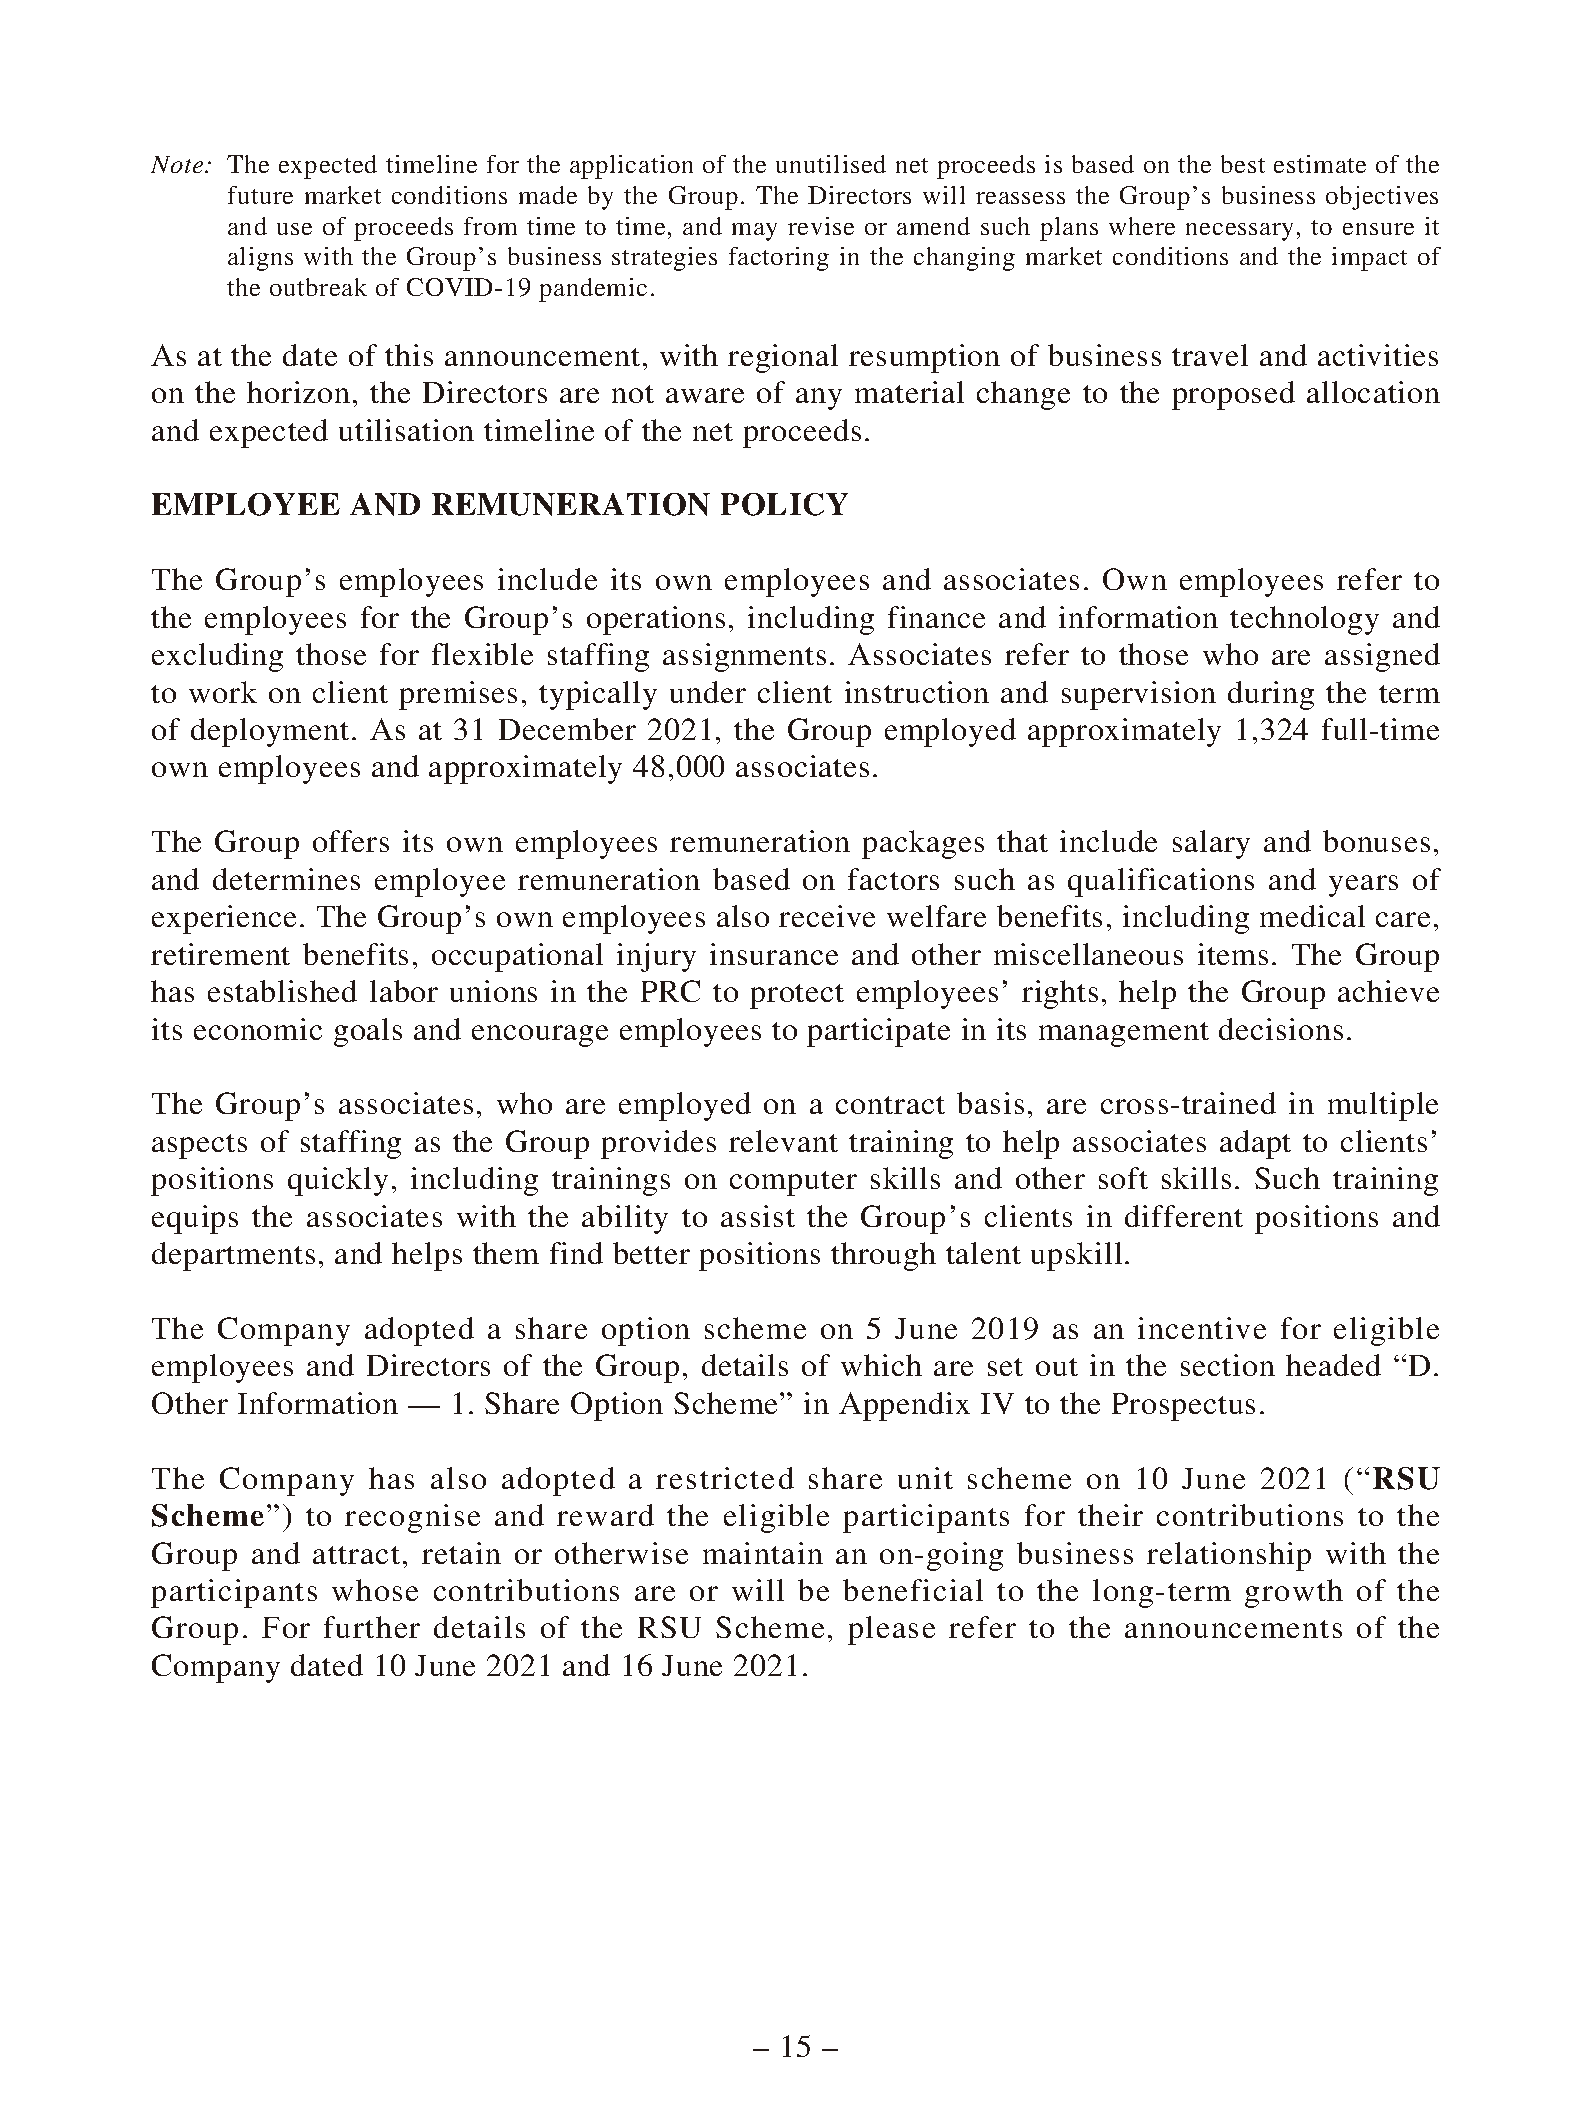 This page has height=2122, width=1592. What do you see at coordinates (1239, 232) in the page?
I see `necessary` at bounding box center [1239, 232].
